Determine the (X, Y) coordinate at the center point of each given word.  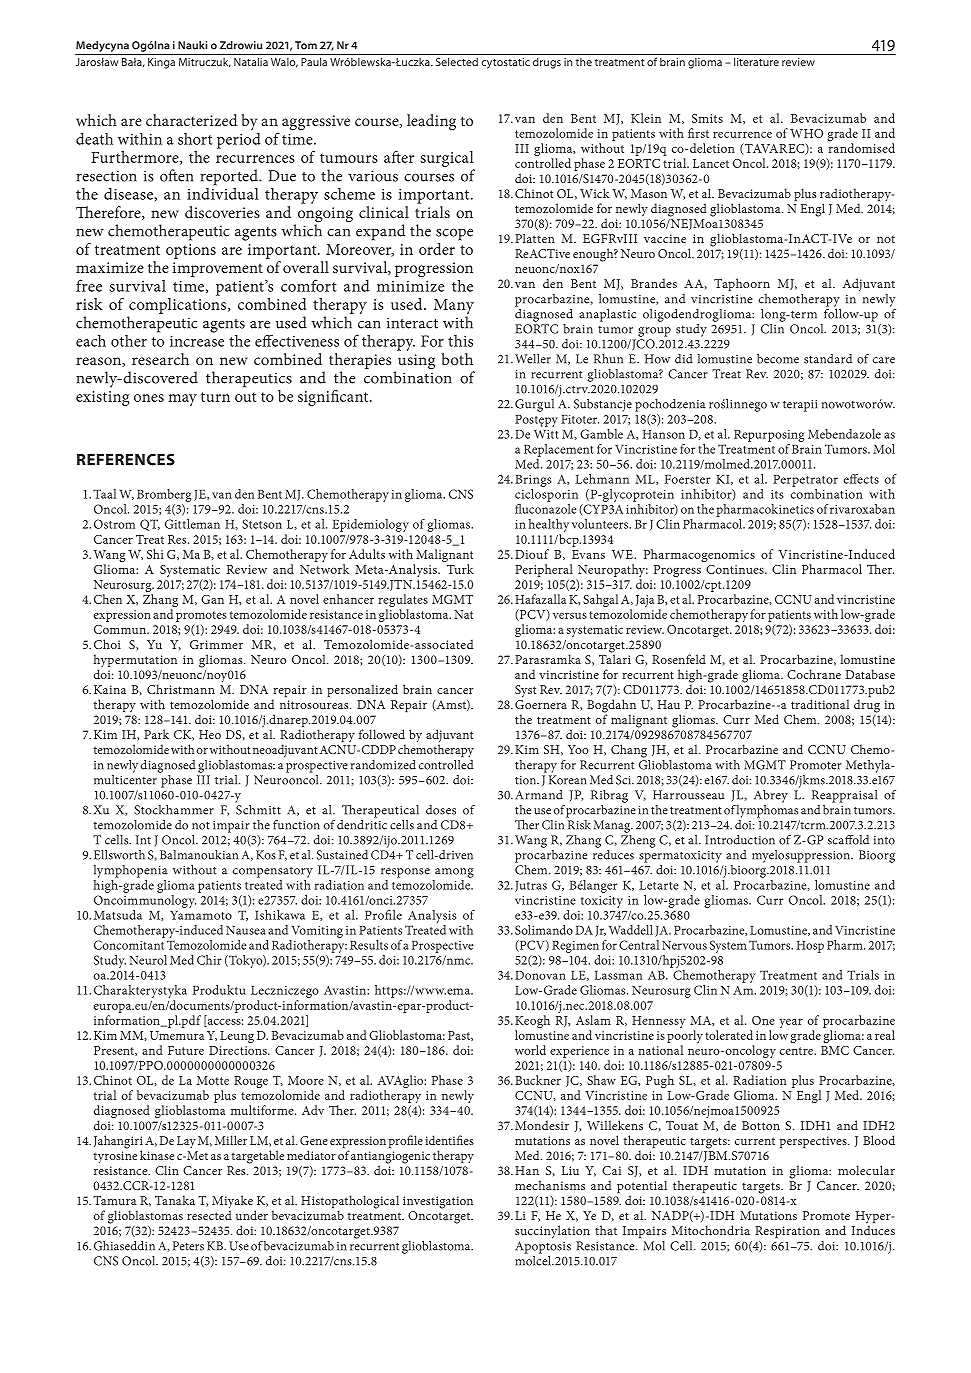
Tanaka (175, 1200)
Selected (457, 61)
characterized (191, 120)
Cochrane (814, 674)
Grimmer (216, 644)
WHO (806, 133)
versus (570, 616)
